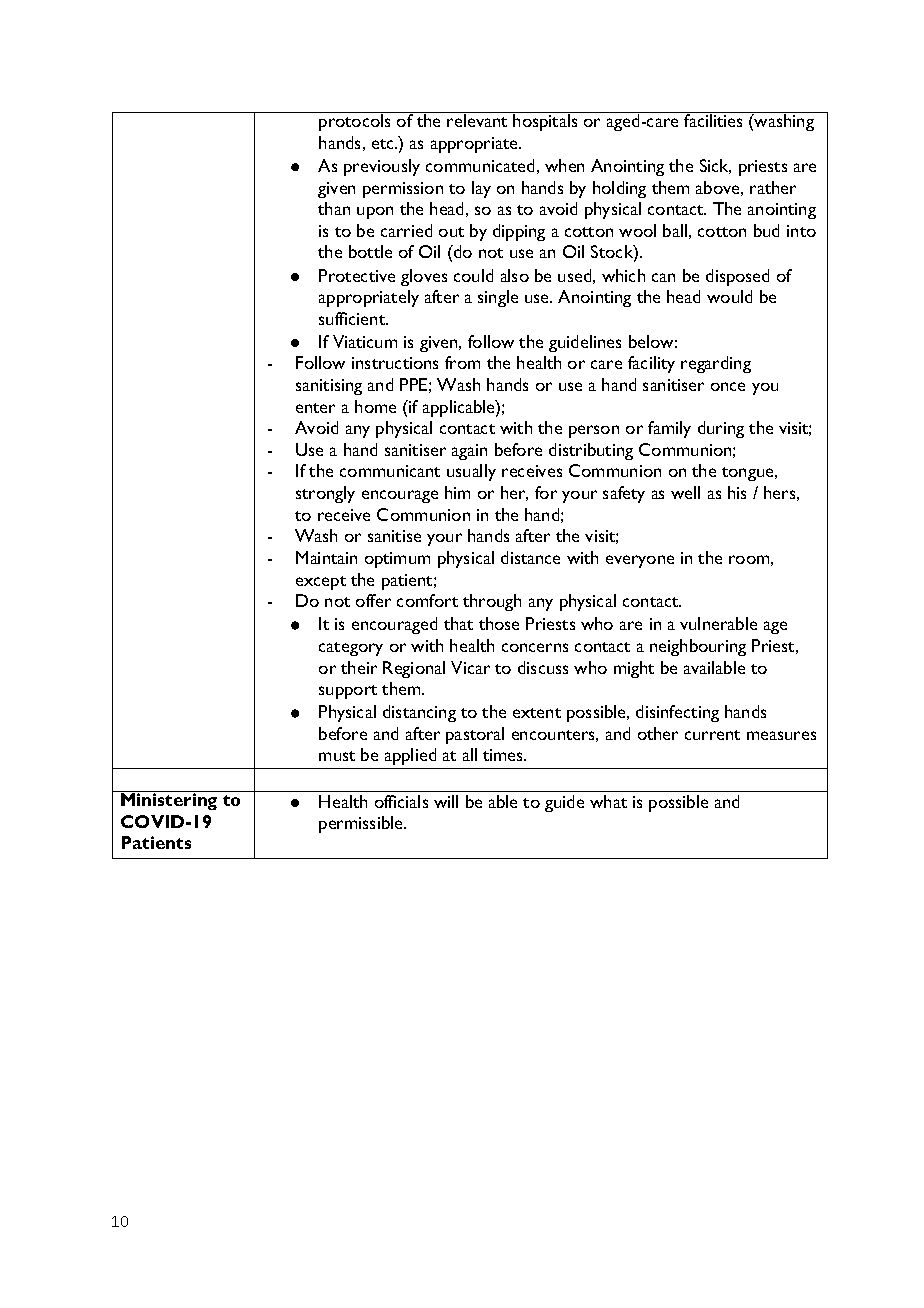 Image resolution: width=924 pixels, height=1308 pixels. What do you see at coordinates (608, 801) in the image?
I see `what` at bounding box center [608, 801].
